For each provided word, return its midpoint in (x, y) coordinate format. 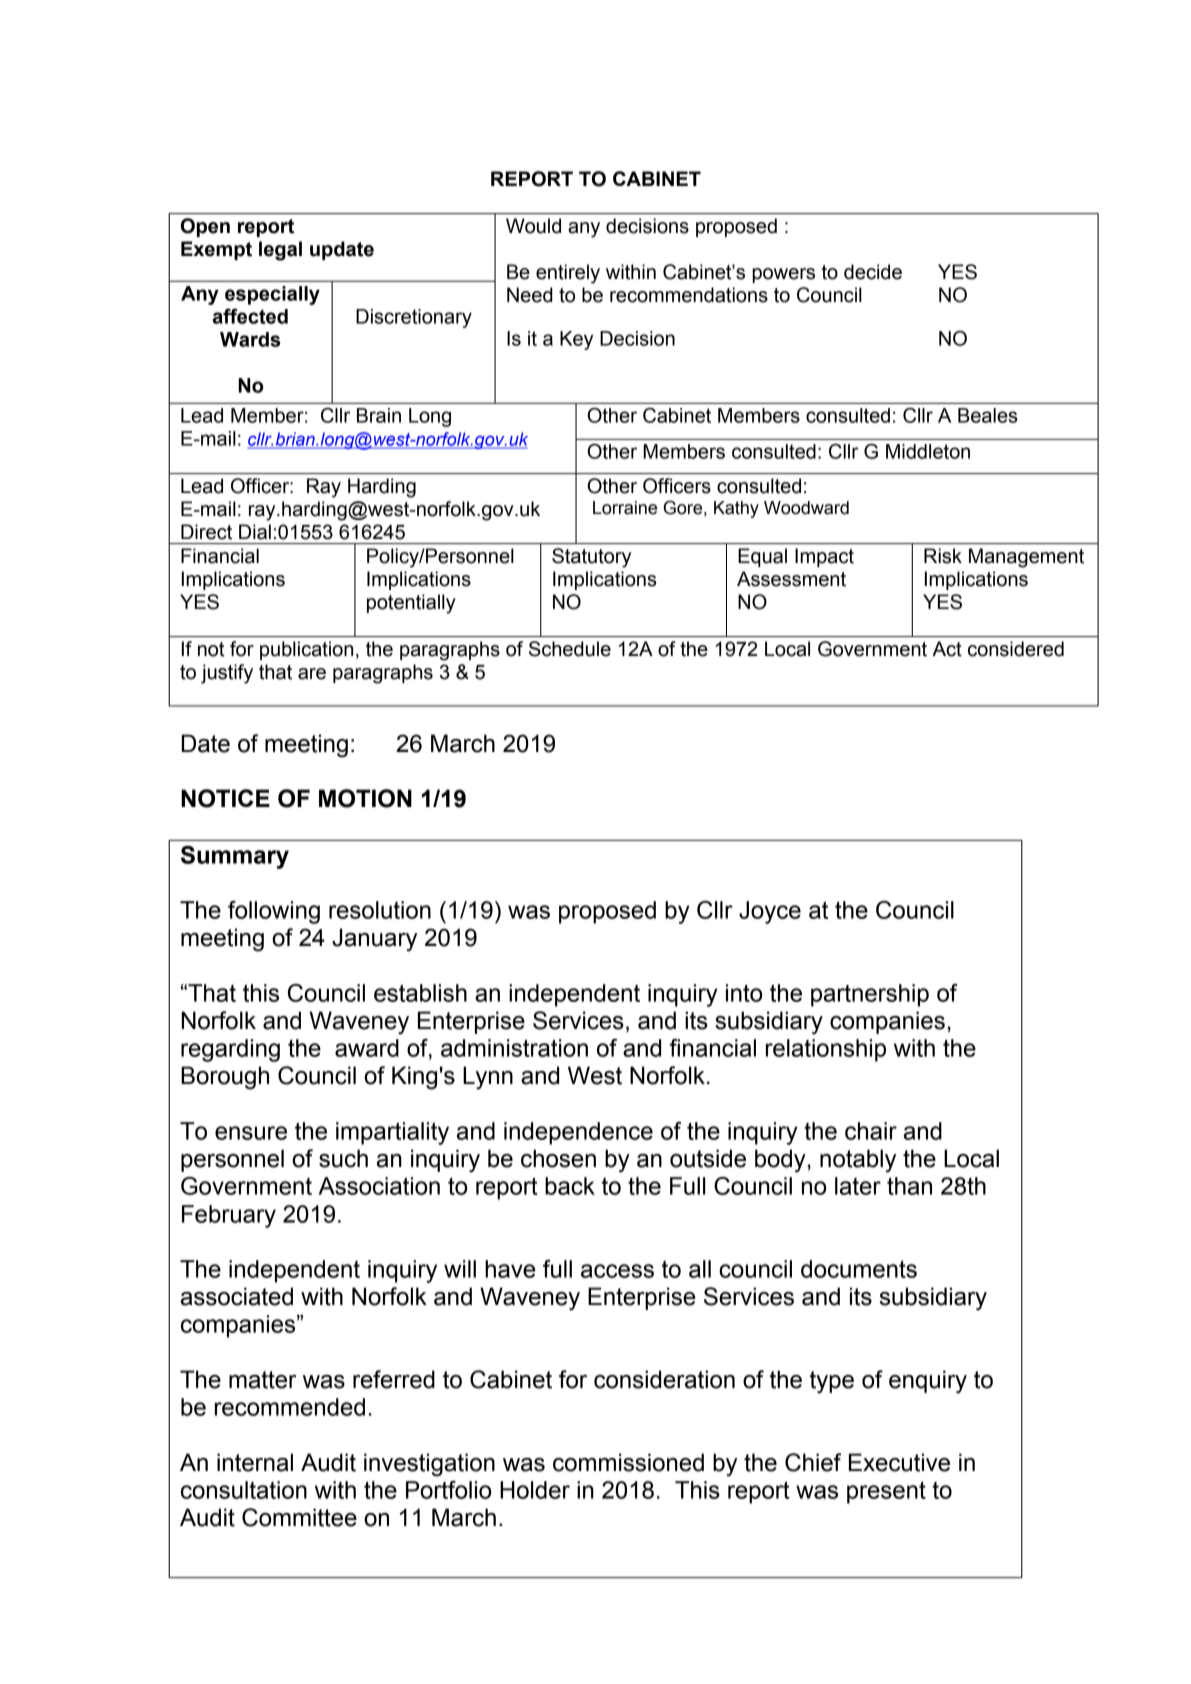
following (274, 912)
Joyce (770, 912)
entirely (568, 274)
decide (873, 272)
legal (280, 251)
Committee (299, 1517)
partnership (870, 995)
